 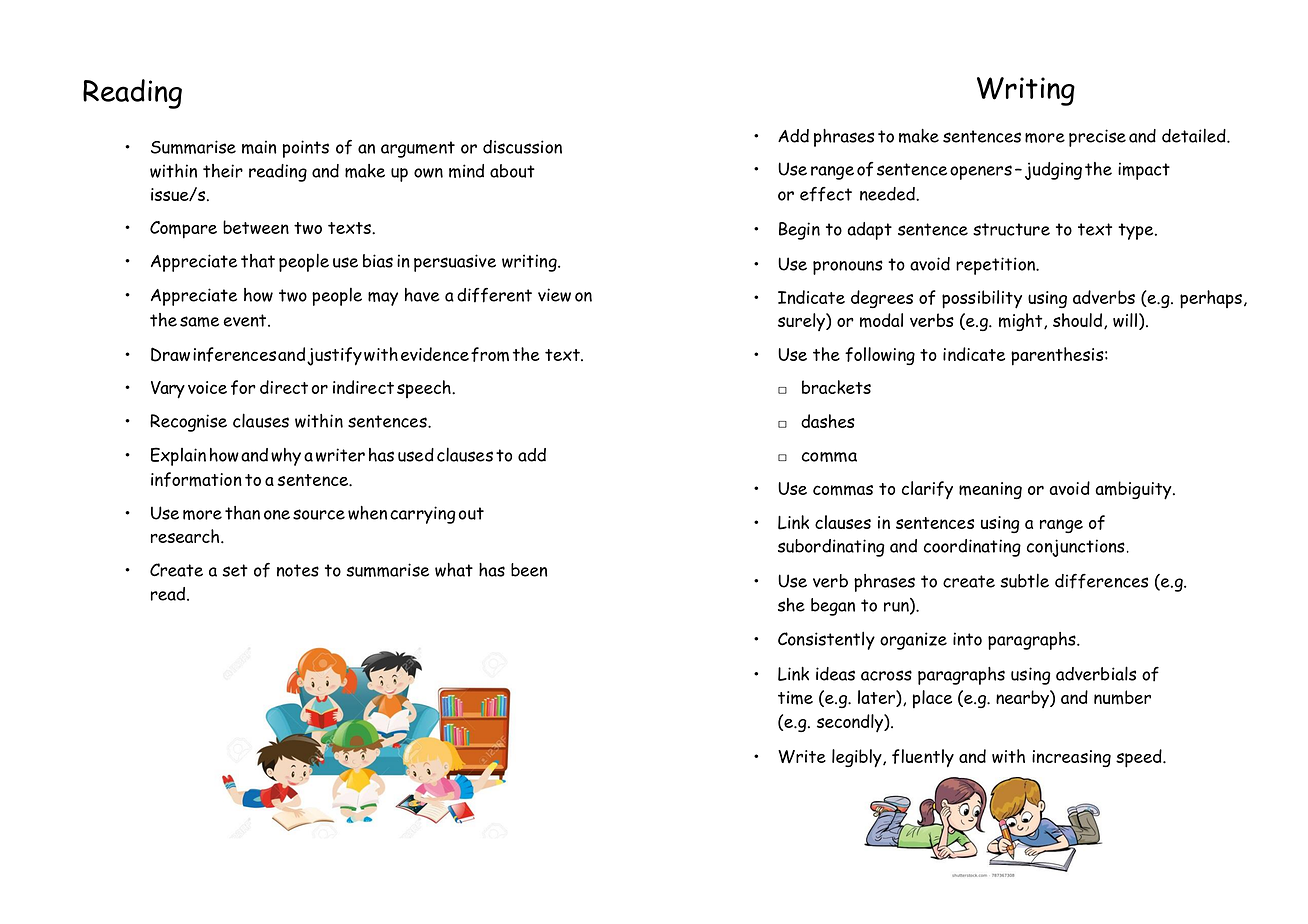 I want to click on precise, so click(x=1097, y=138).
